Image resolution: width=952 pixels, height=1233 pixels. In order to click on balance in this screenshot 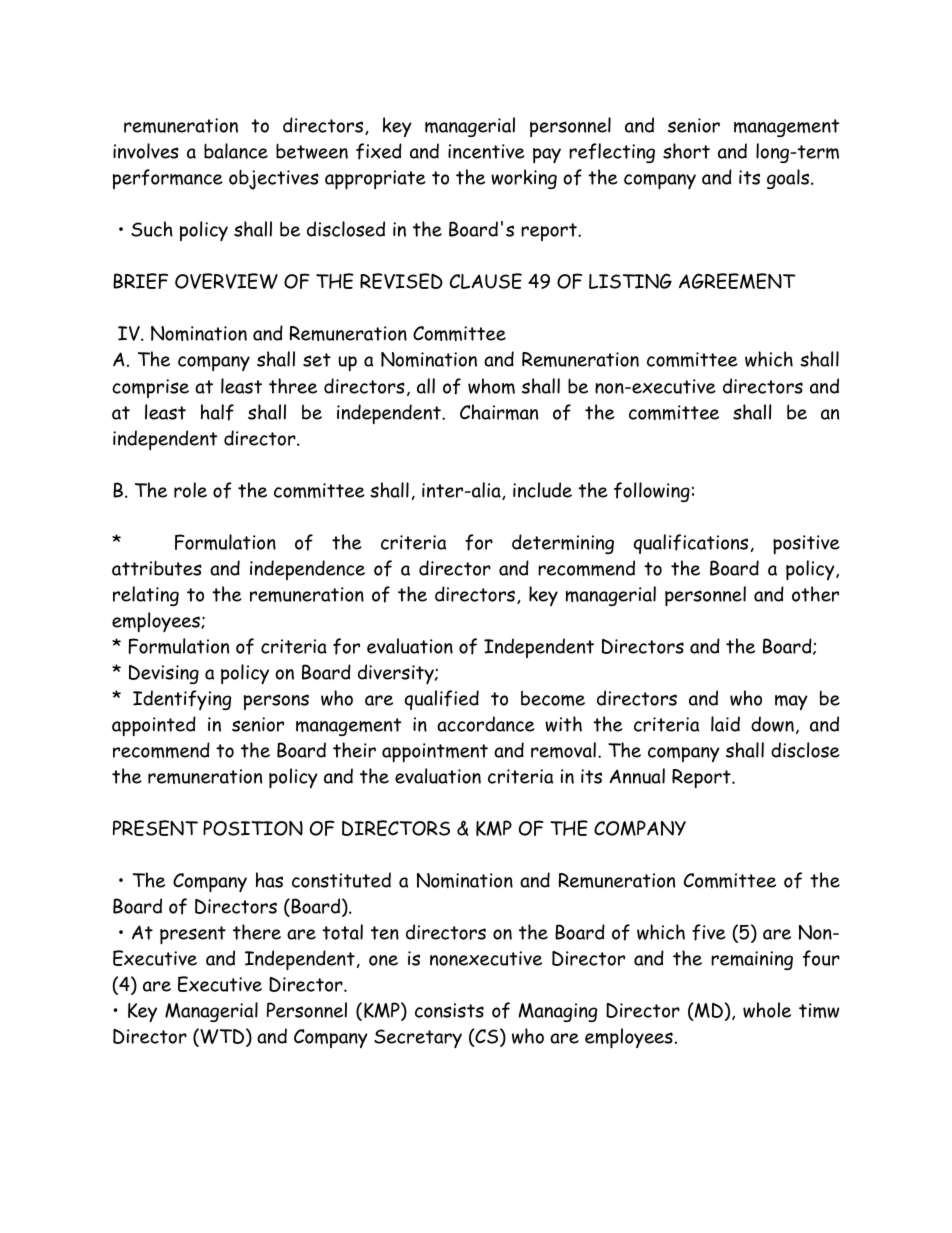, I will do `click(236, 151)`.
